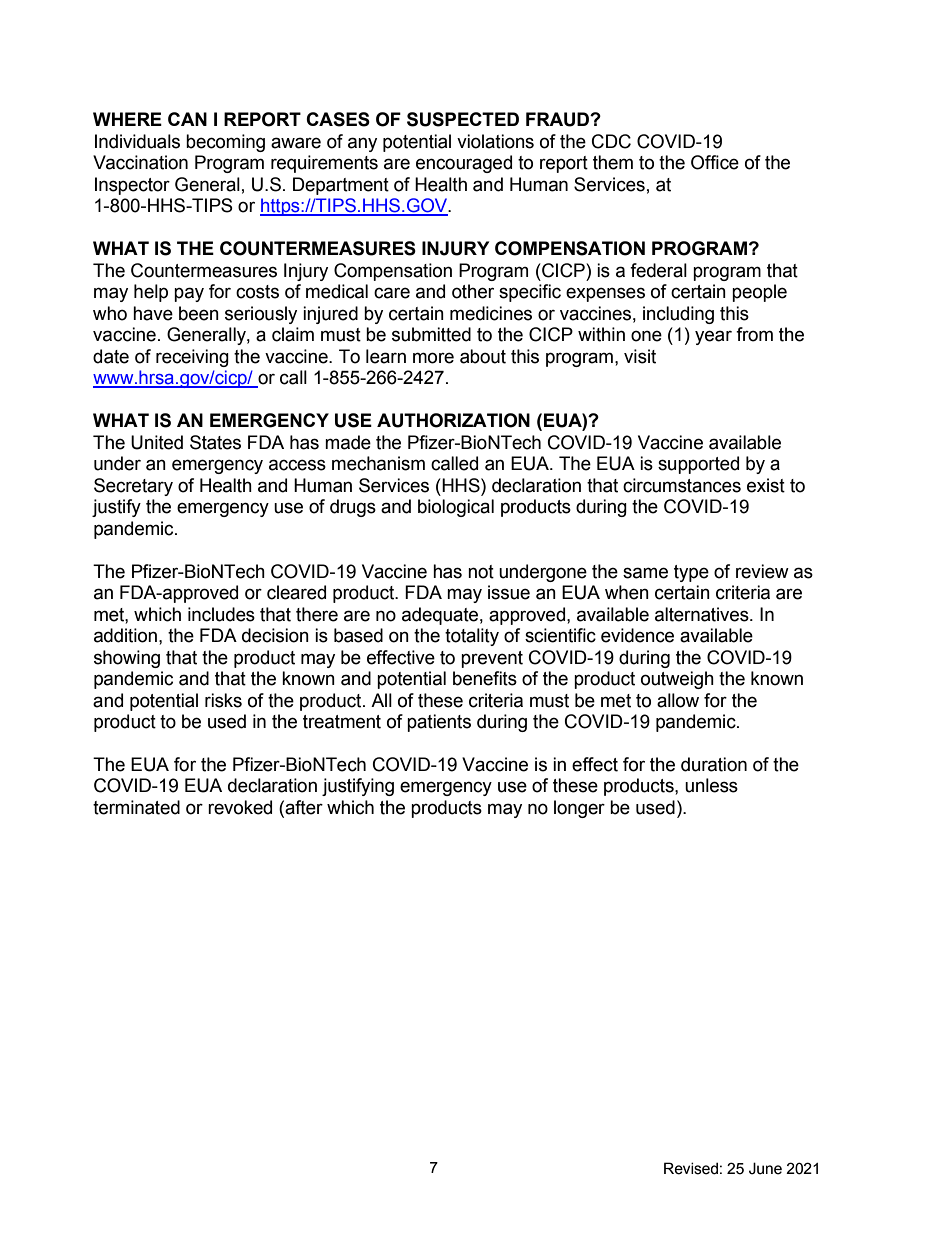 Image resolution: width=952 pixels, height=1233 pixels. What do you see at coordinates (221, 614) in the page?
I see `includes` at bounding box center [221, 614].
